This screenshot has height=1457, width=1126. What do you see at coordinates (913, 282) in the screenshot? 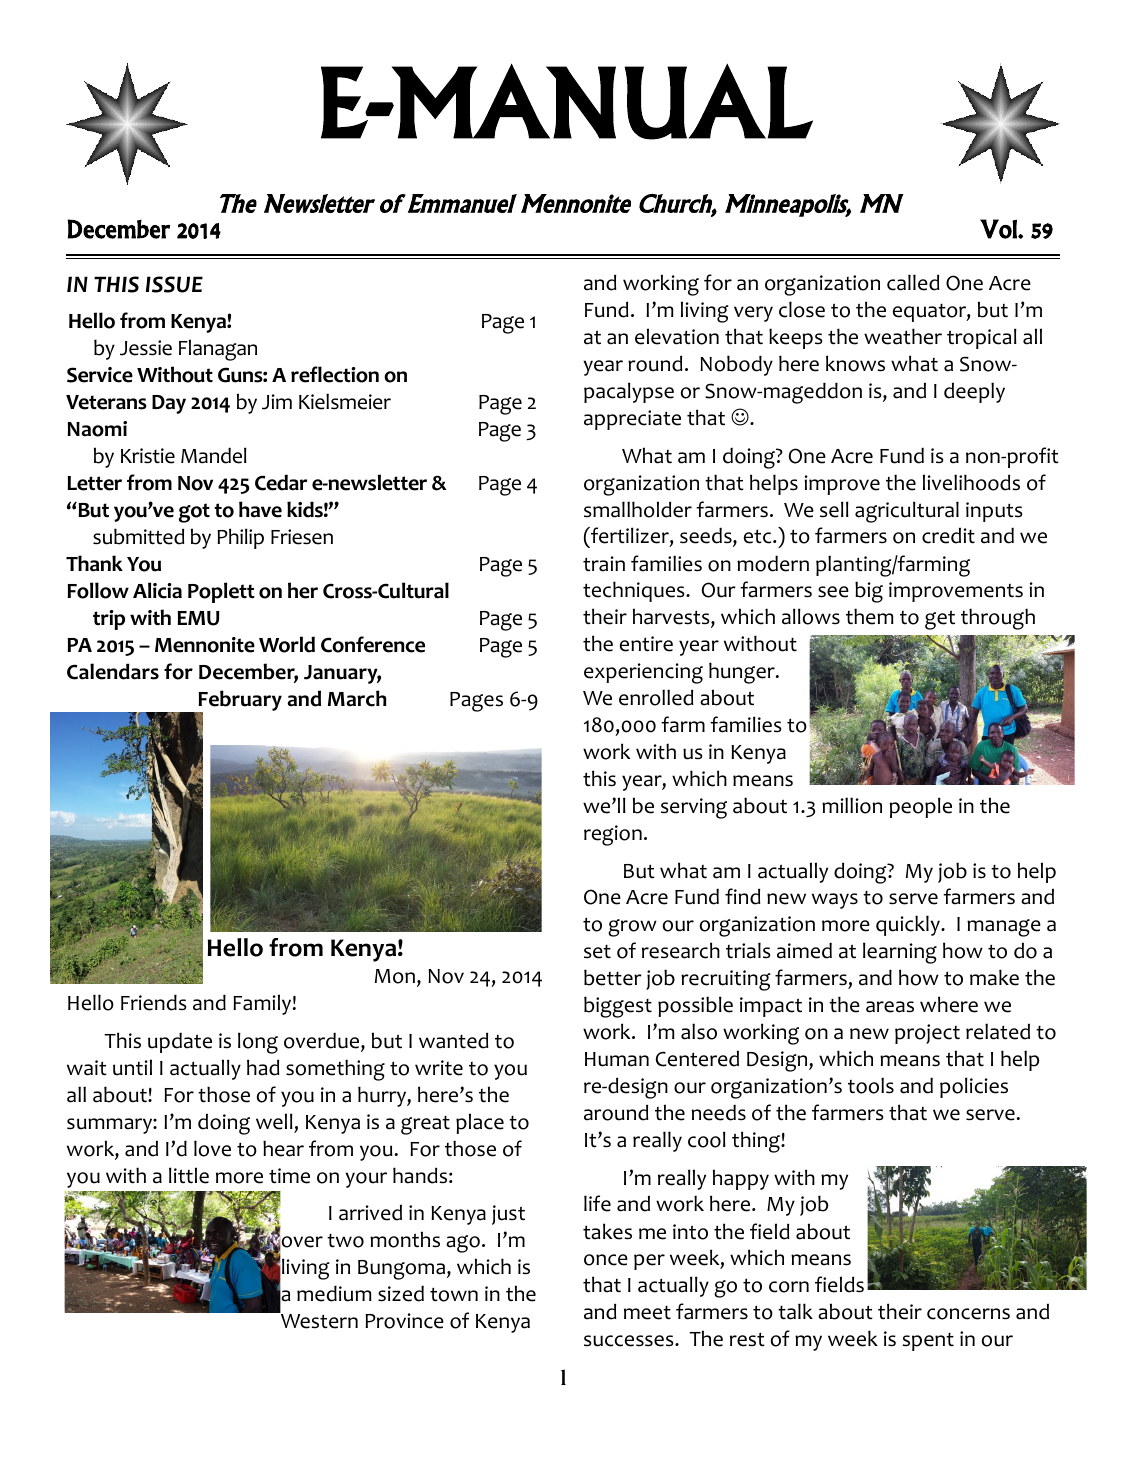
I see `called` at bounding box center [913, 282].
